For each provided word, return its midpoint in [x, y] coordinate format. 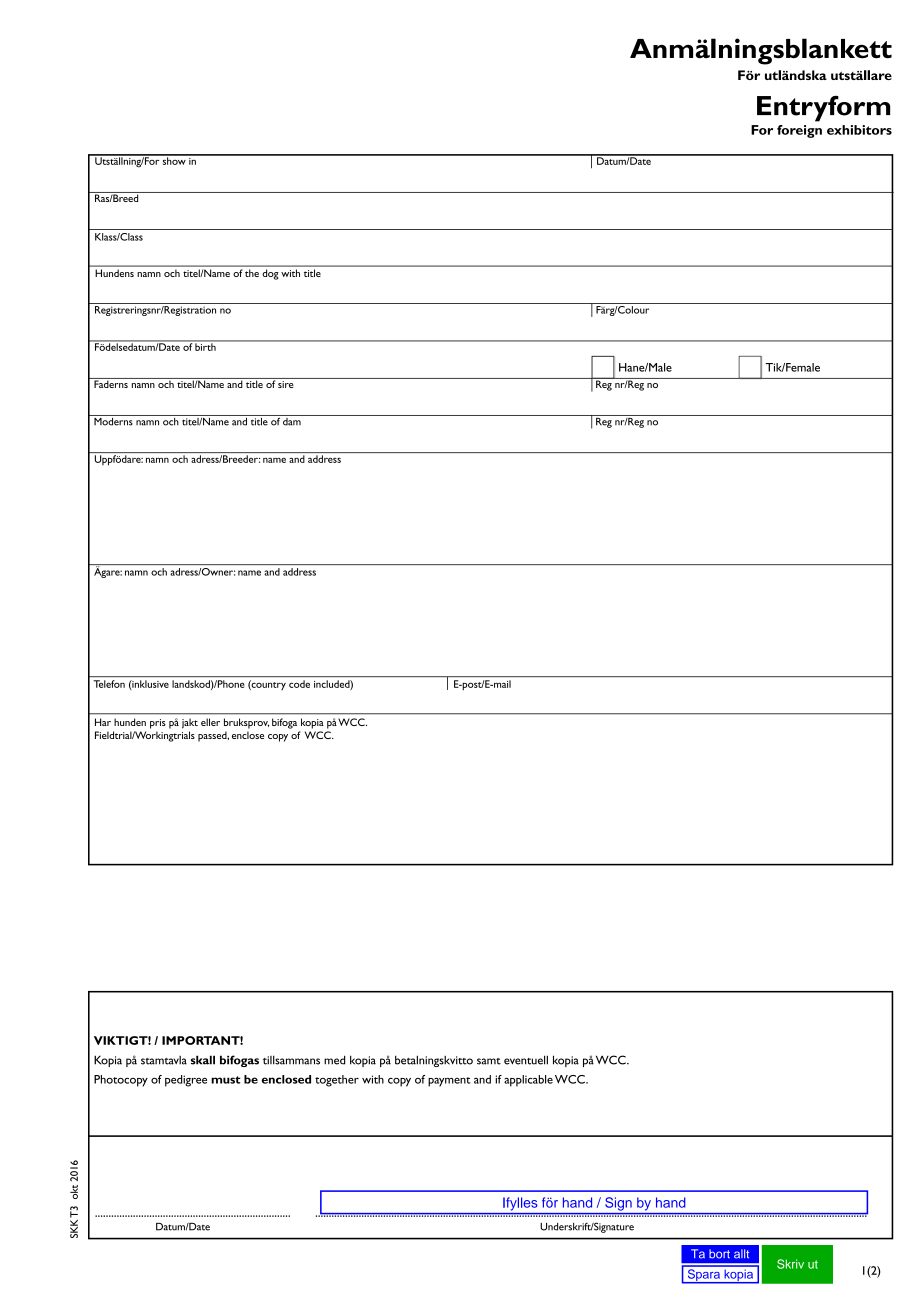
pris [158, 724]
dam [292, 420]
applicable [528, 1081]
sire [286, 383]
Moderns [113, 420]
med [334, 1060]
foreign [799, 131]
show [174, 160]
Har [103, 722]
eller [210, 722]
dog [270, 275]
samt [489, 1061]
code [299, 684]
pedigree [186, 1081]
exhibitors [859, 130]
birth [205, 346]
